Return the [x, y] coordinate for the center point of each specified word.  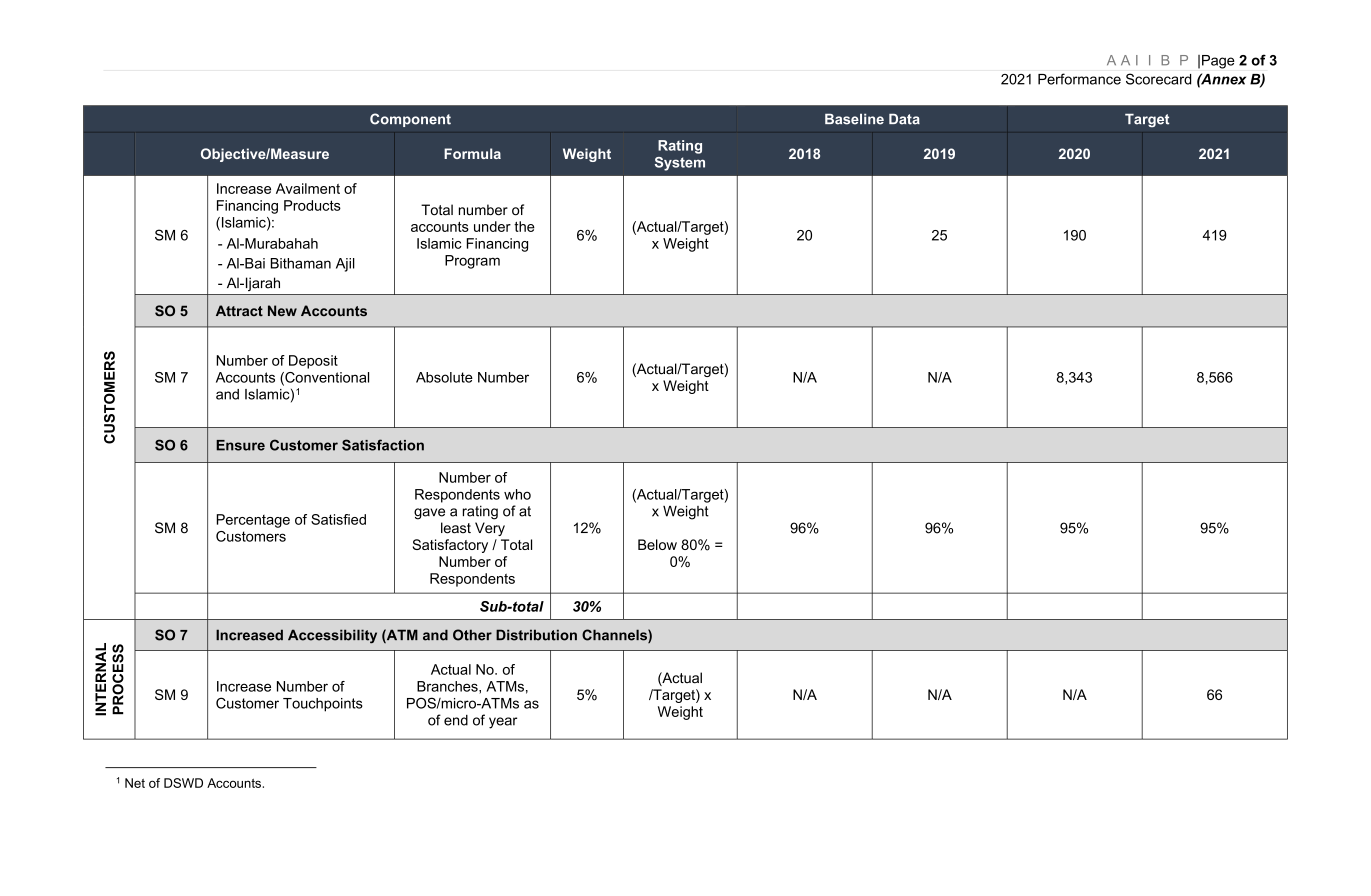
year [503, 723]
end [456, 720]
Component [410, 120]
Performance [1079, 79]
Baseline [854, 119]
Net [135, 783]
